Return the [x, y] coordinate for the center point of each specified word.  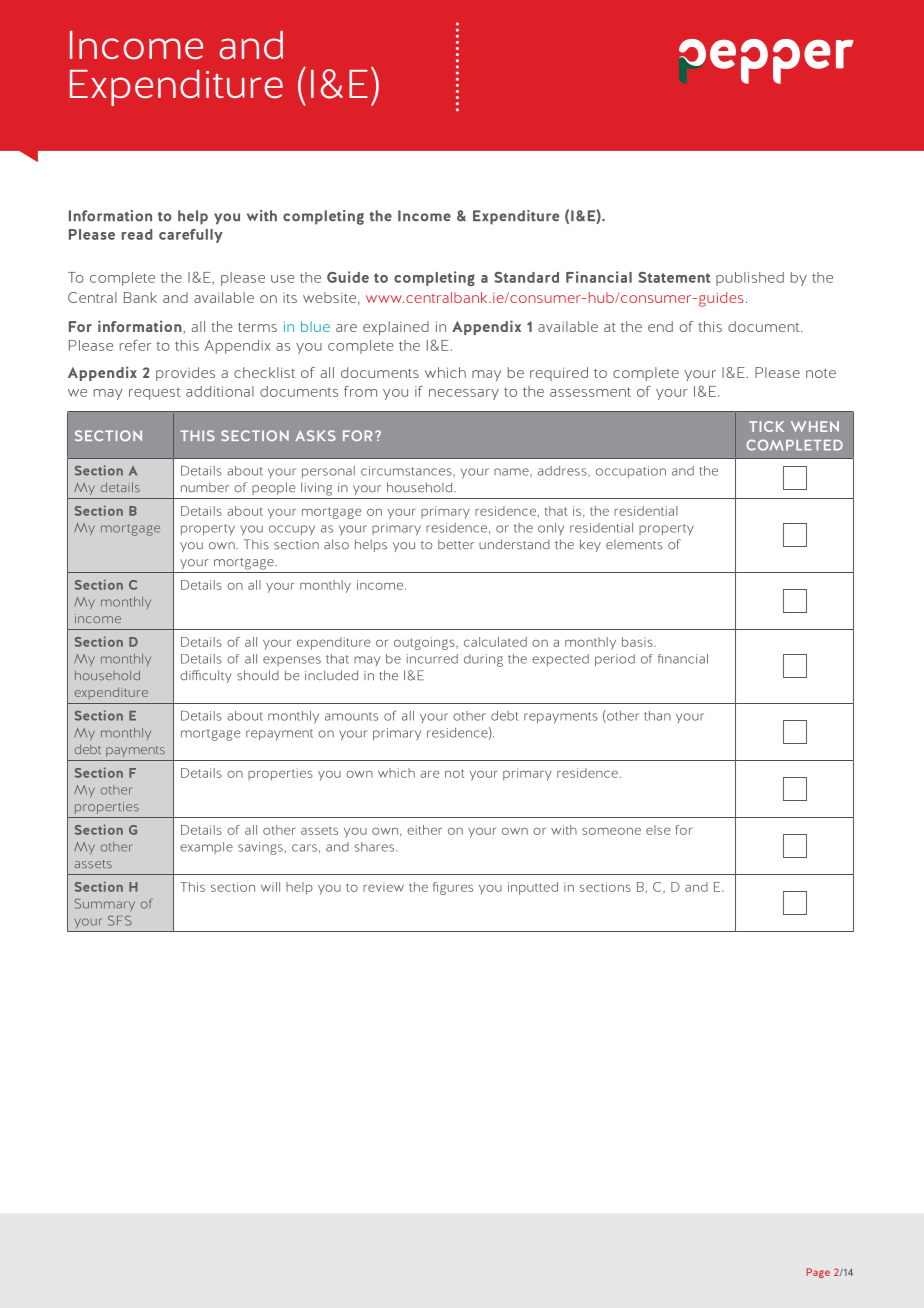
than [657, 716]
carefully [191, 236]
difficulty [206, 676]
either [424, 830]
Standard [526, 277]
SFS [120, 921]
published [750, 279]
